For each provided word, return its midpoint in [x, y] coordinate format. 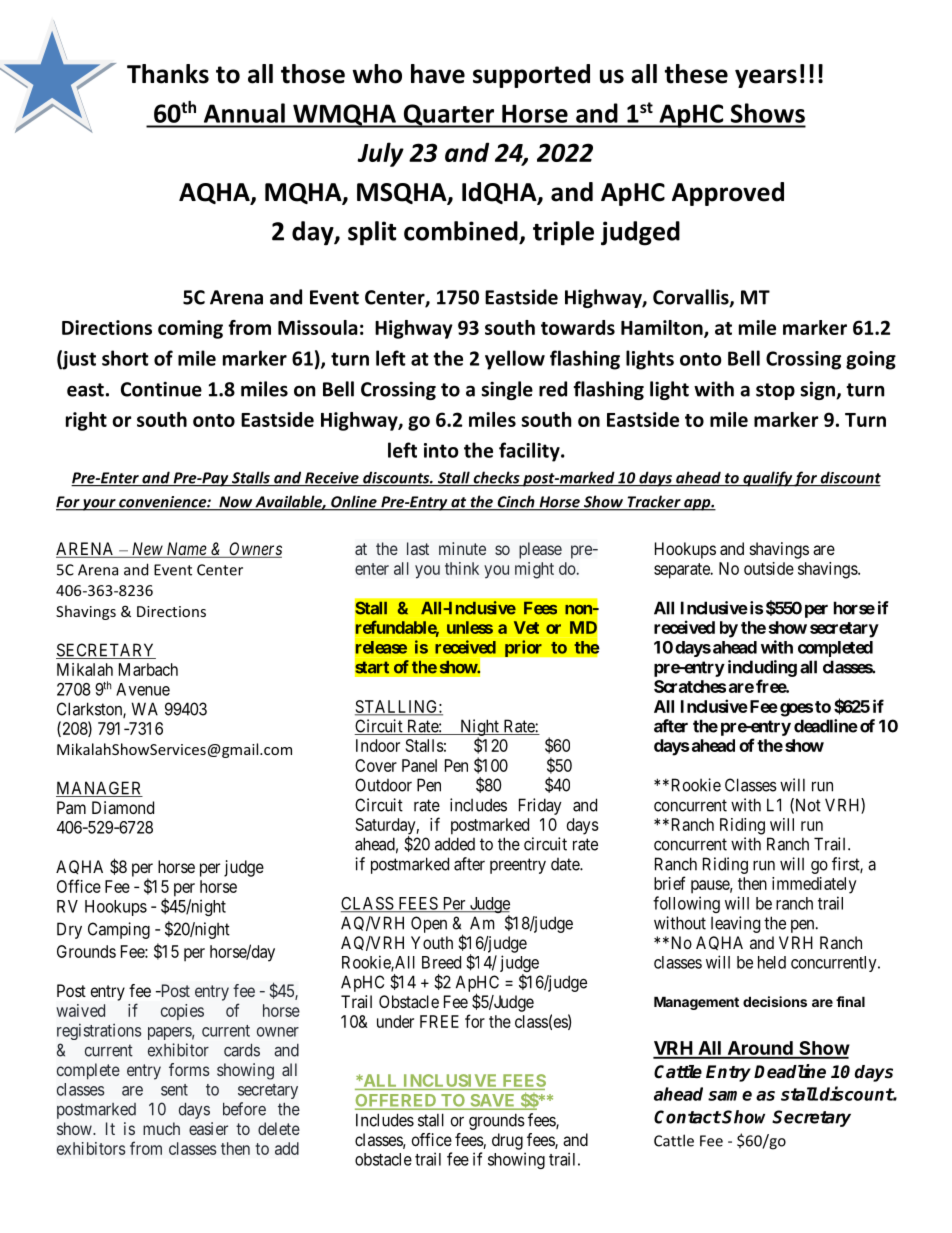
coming [190, 329]
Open [429, 924]
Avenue [143, 689]
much [161, 1128]
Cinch [516, 502]
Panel [419, 765]
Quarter [449, 116]
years [766, 78]
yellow [515, 360]
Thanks [168, 74]
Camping [119, 930]
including [762, 668]
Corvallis [692, 298]
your [99, 505]
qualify [767, 479]
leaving [735, 924]
